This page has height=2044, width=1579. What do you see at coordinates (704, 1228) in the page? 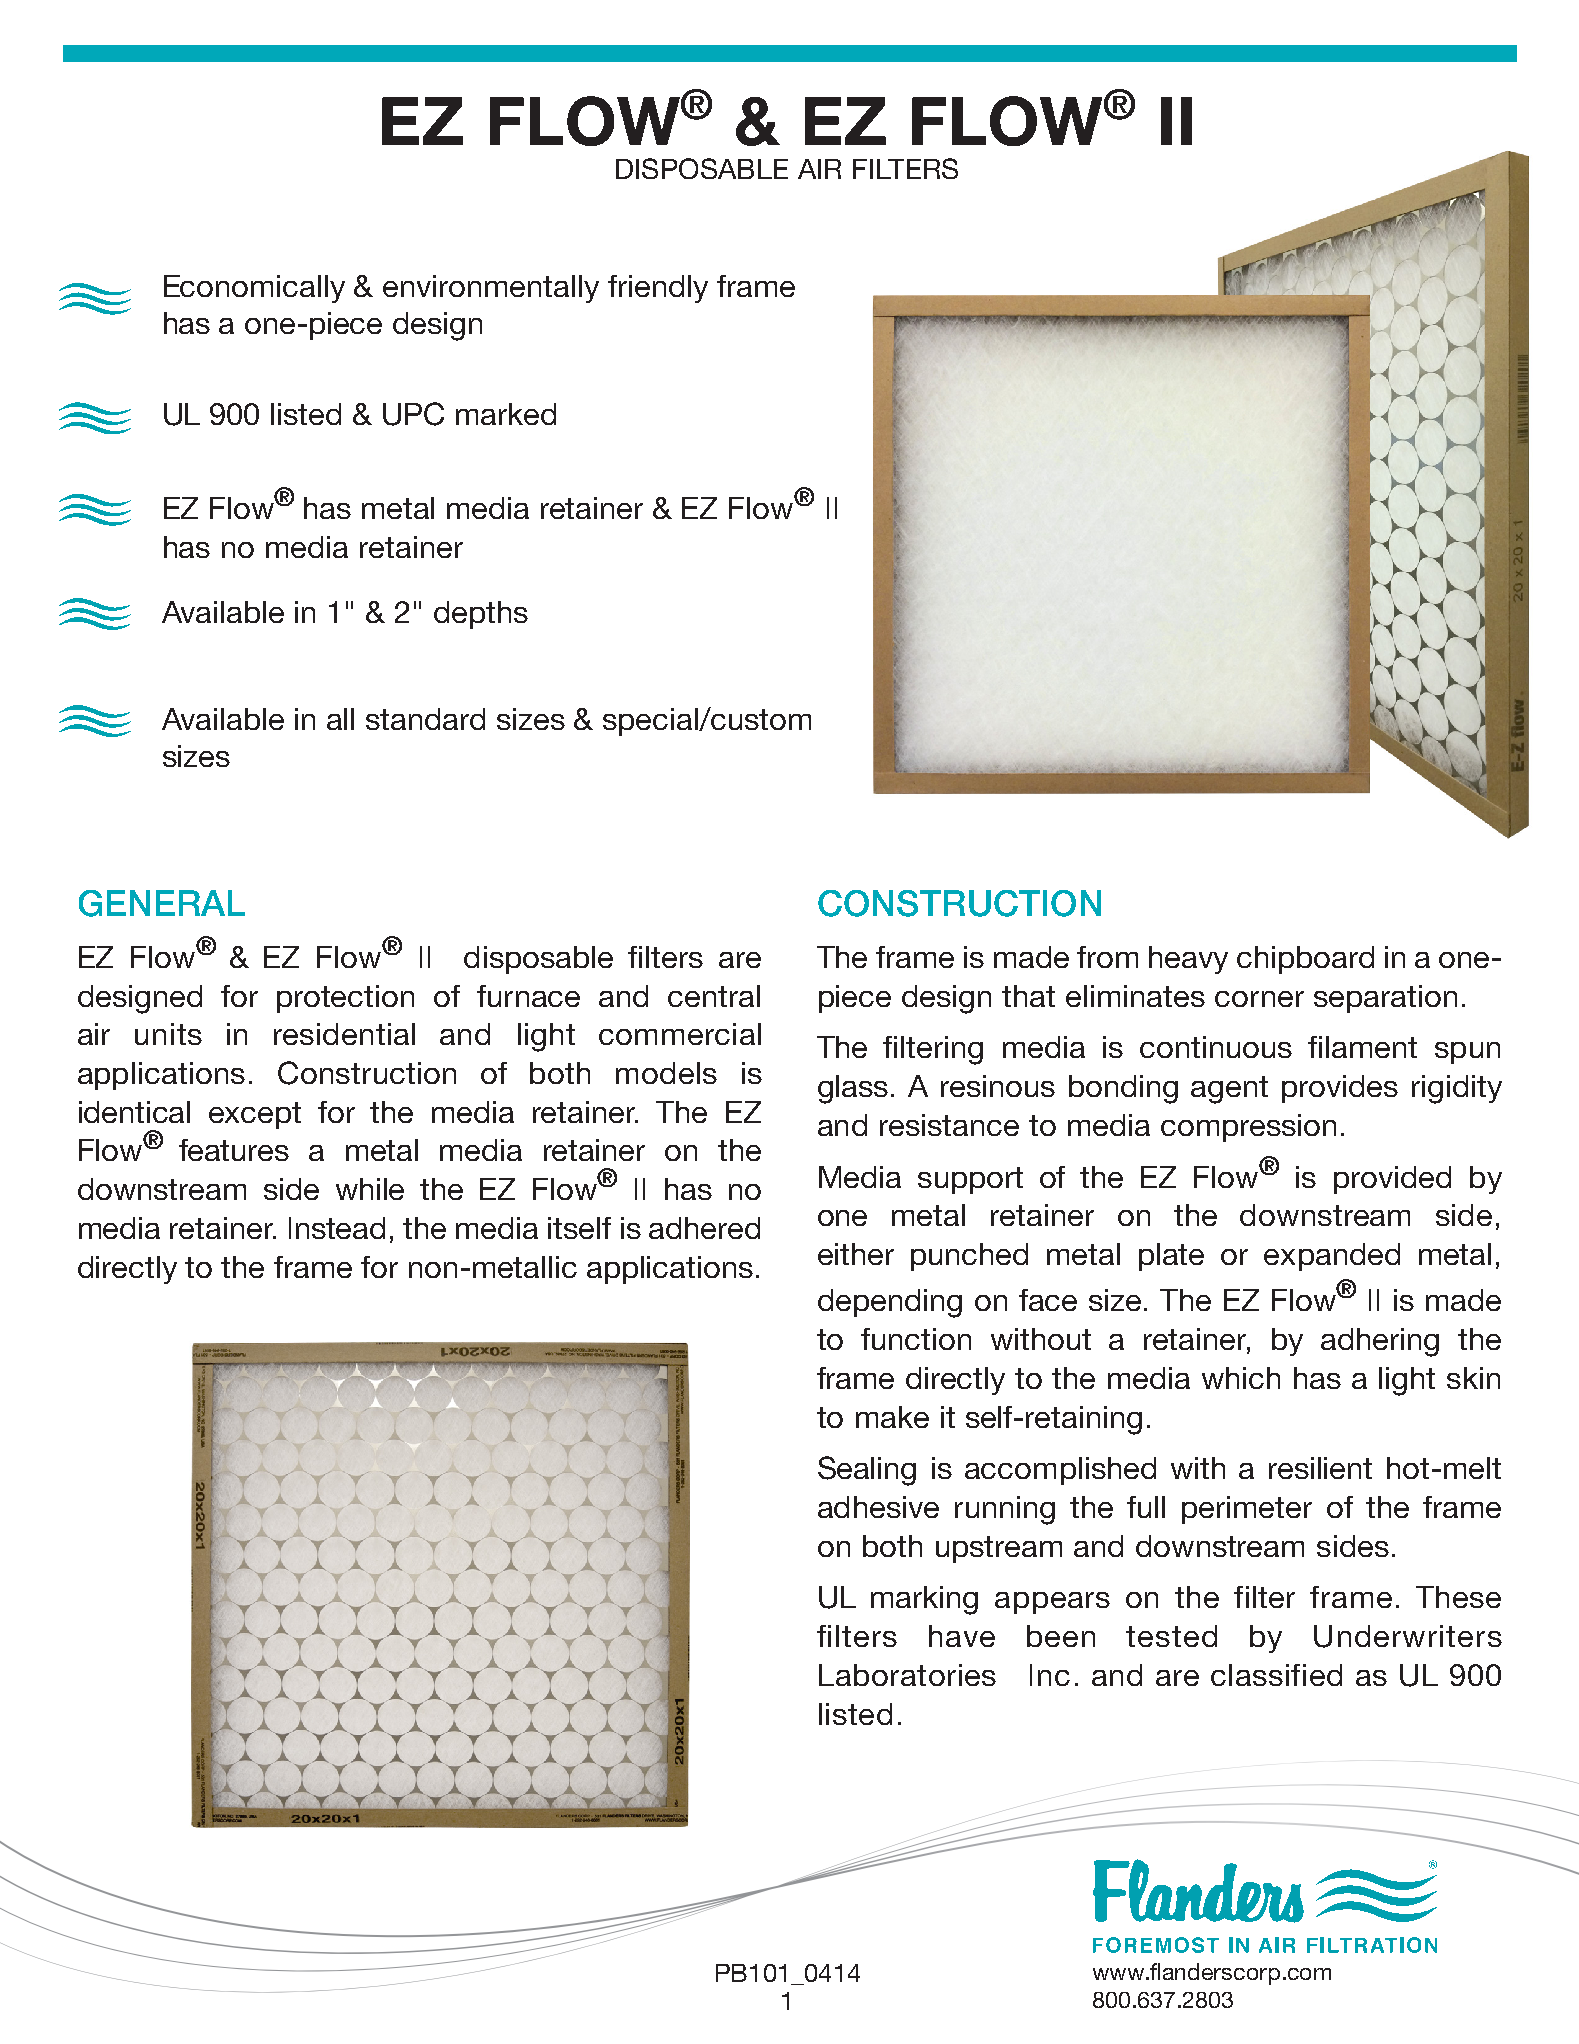
I see `adhered` at bounding box center [704, 1228].
